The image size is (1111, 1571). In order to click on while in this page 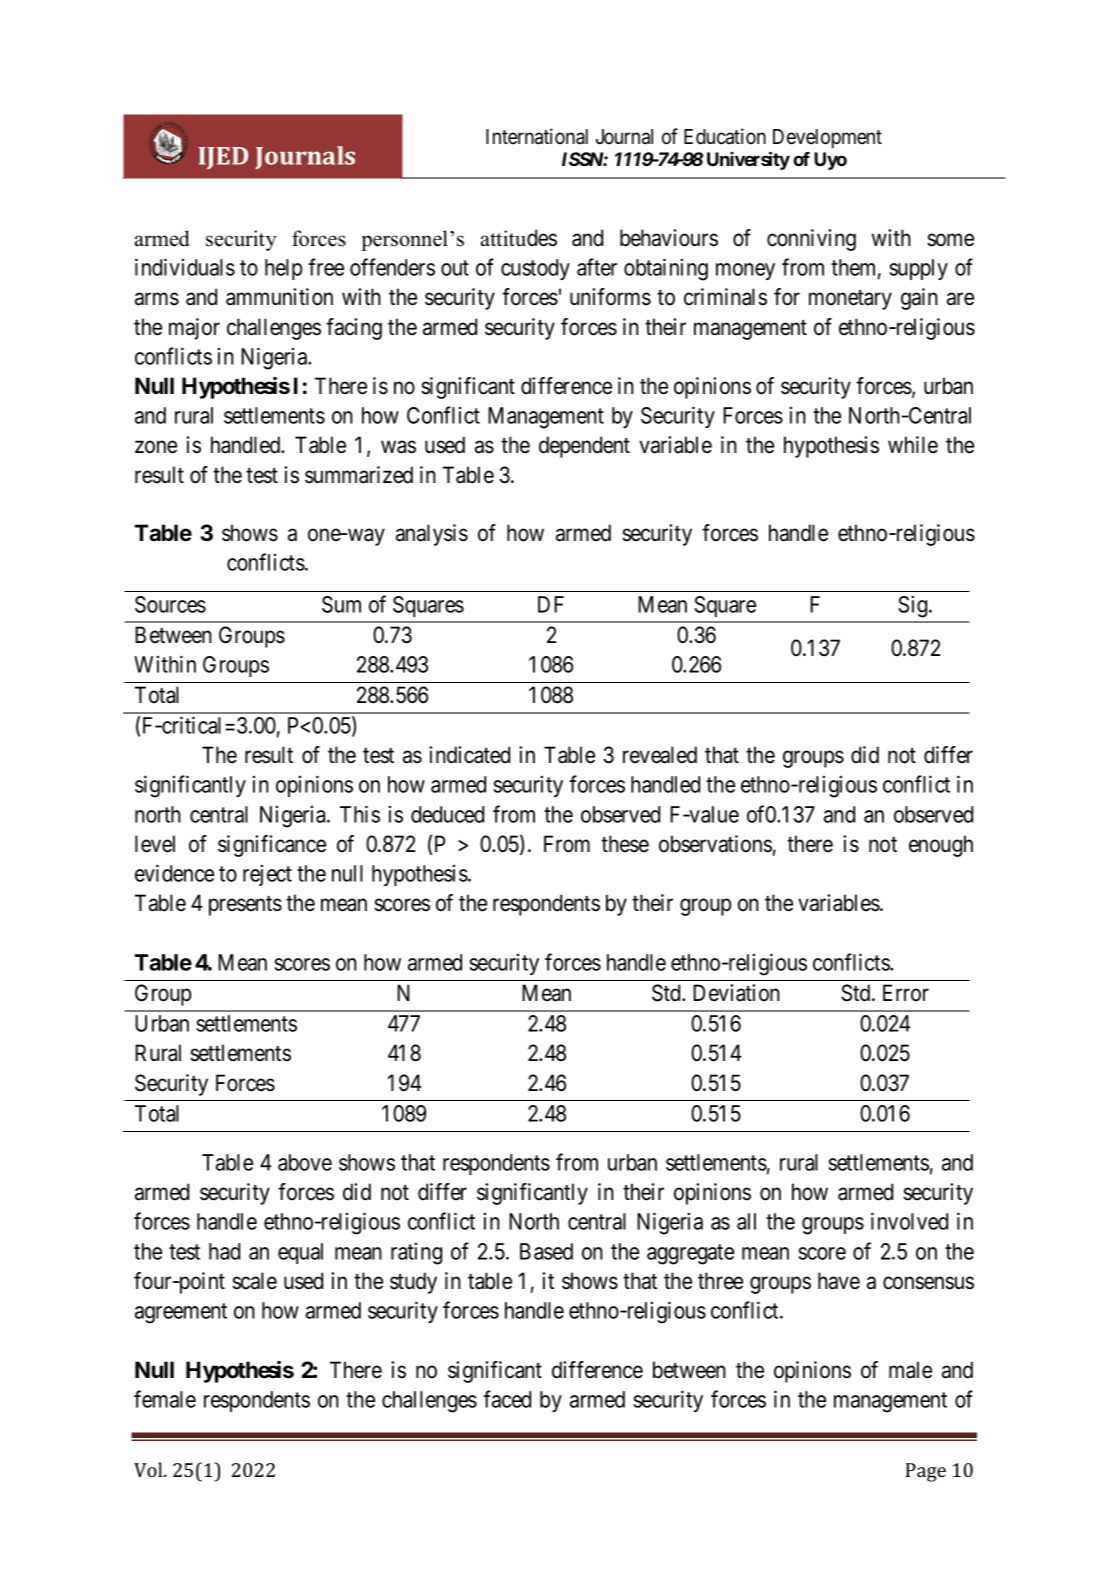, I will do `click(913, 445)`.
